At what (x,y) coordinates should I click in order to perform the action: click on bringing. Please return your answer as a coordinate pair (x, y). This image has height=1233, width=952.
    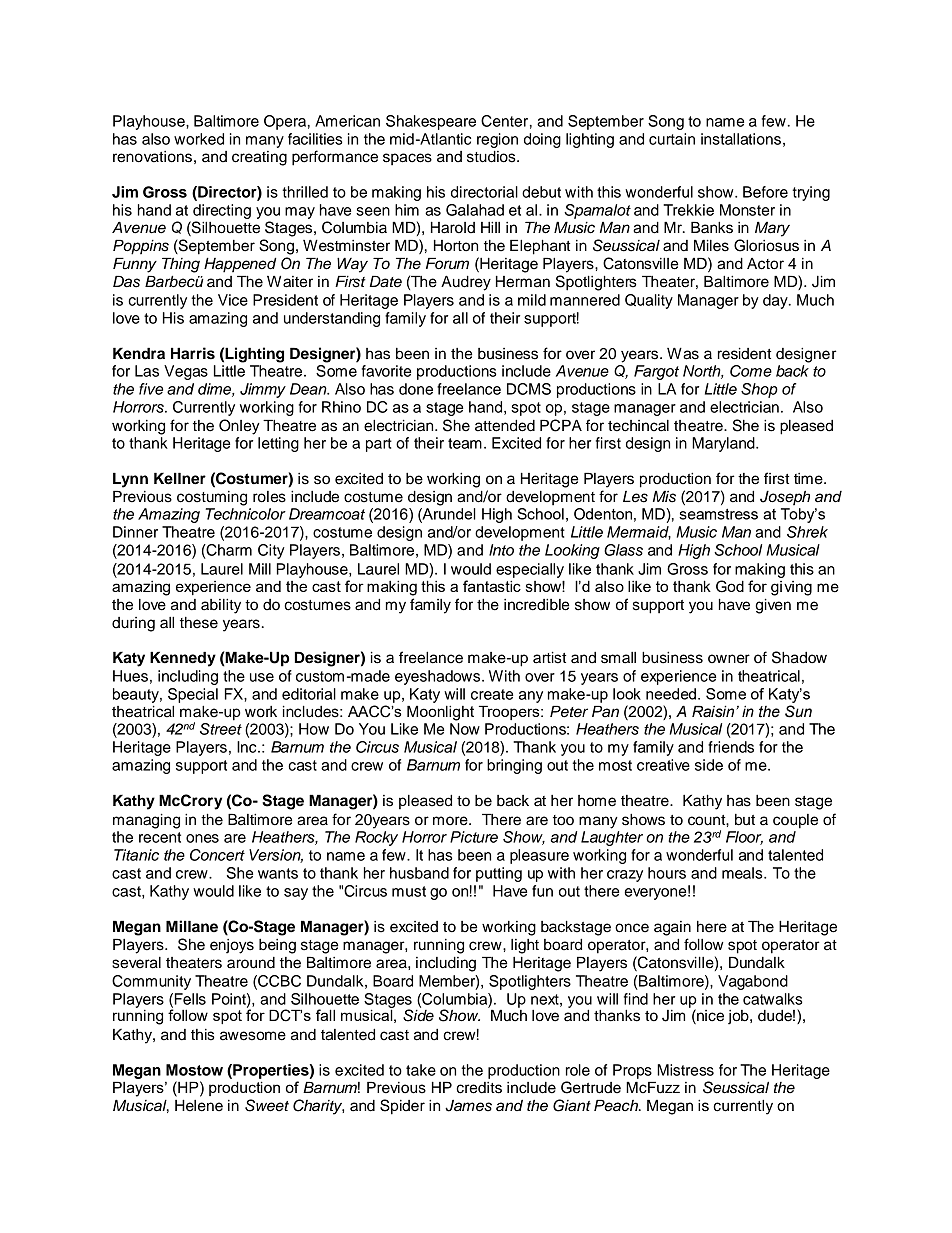
    Looking at the image, I should click on (514, 766).
